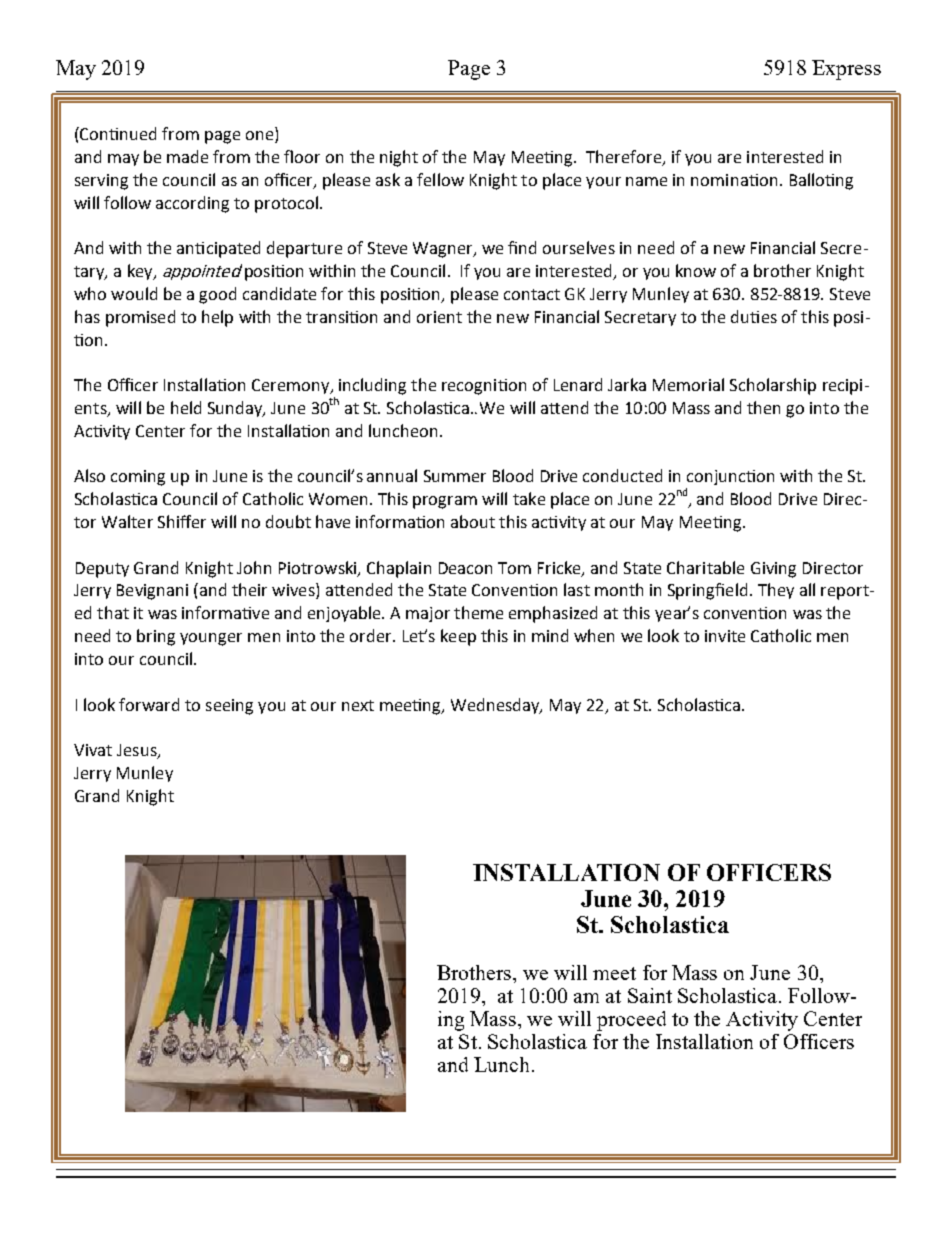 Image resolution: width=952 pixels, height=1233 pixels. What do you see at coordinates (117, 133) in the screenshot?
I see `Continued` at bounding box center [117, 133].
